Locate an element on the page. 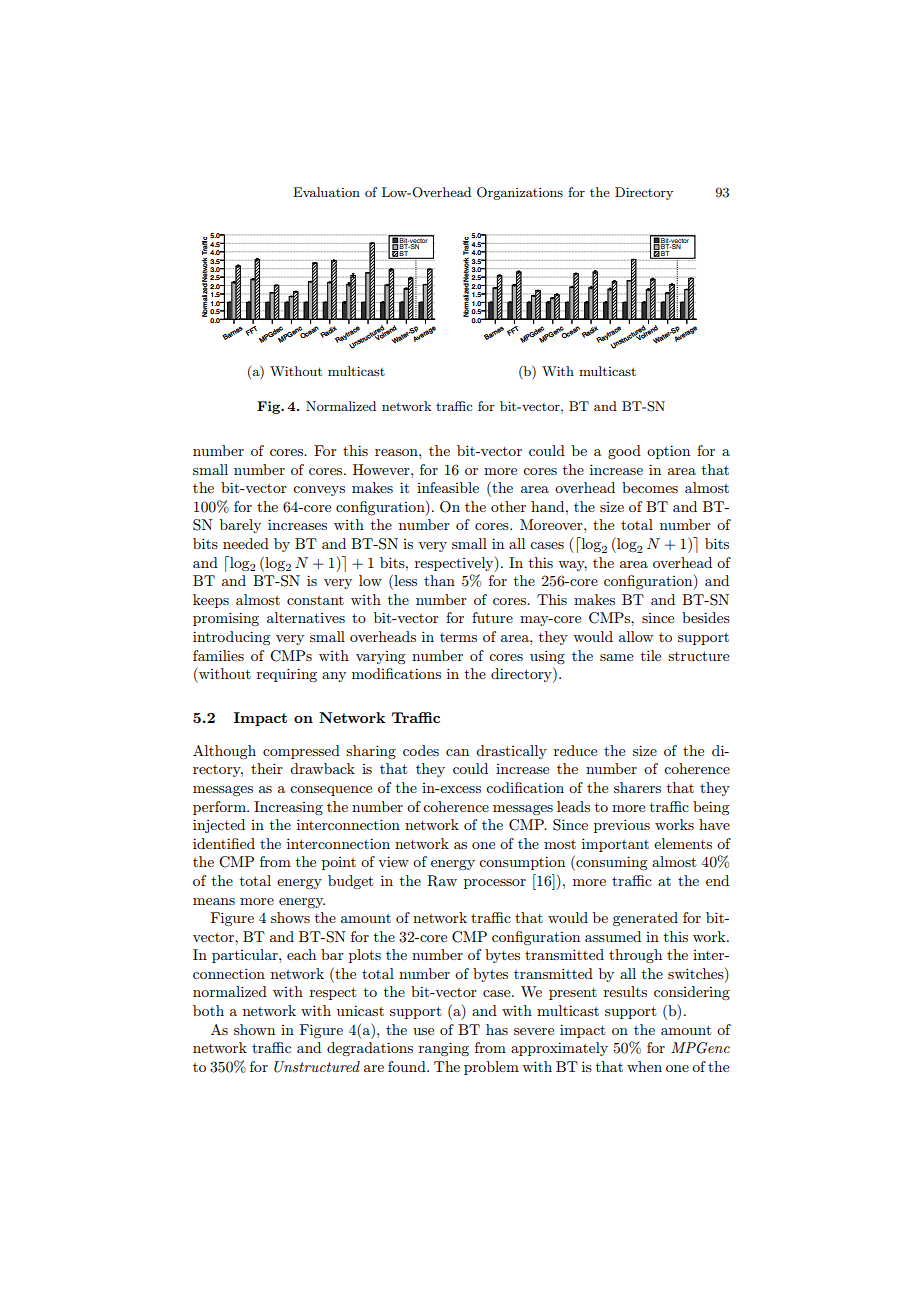  option is located at coordinates (668, 452).
